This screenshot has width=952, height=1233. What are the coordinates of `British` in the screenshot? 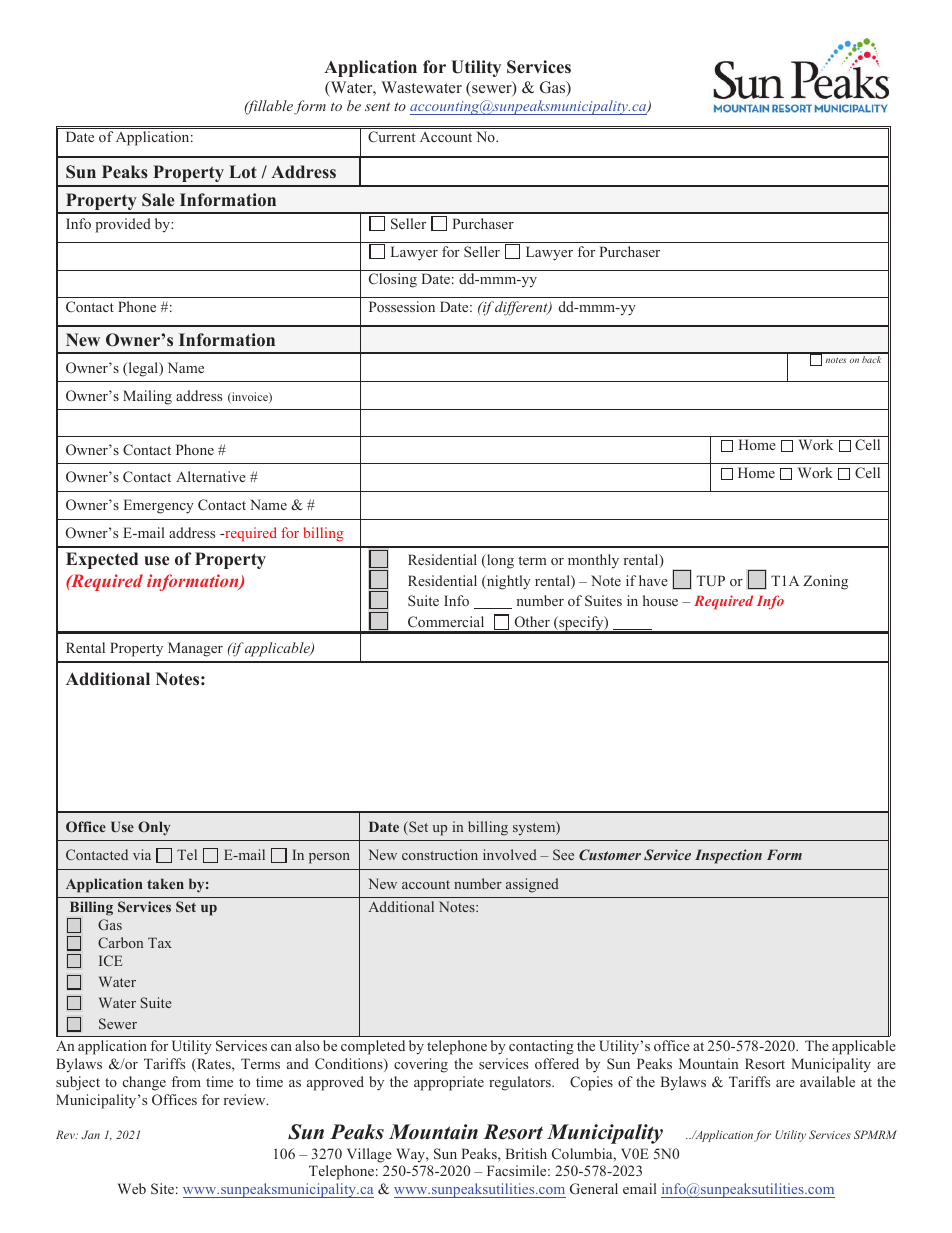 It's located at (526, 1153).
